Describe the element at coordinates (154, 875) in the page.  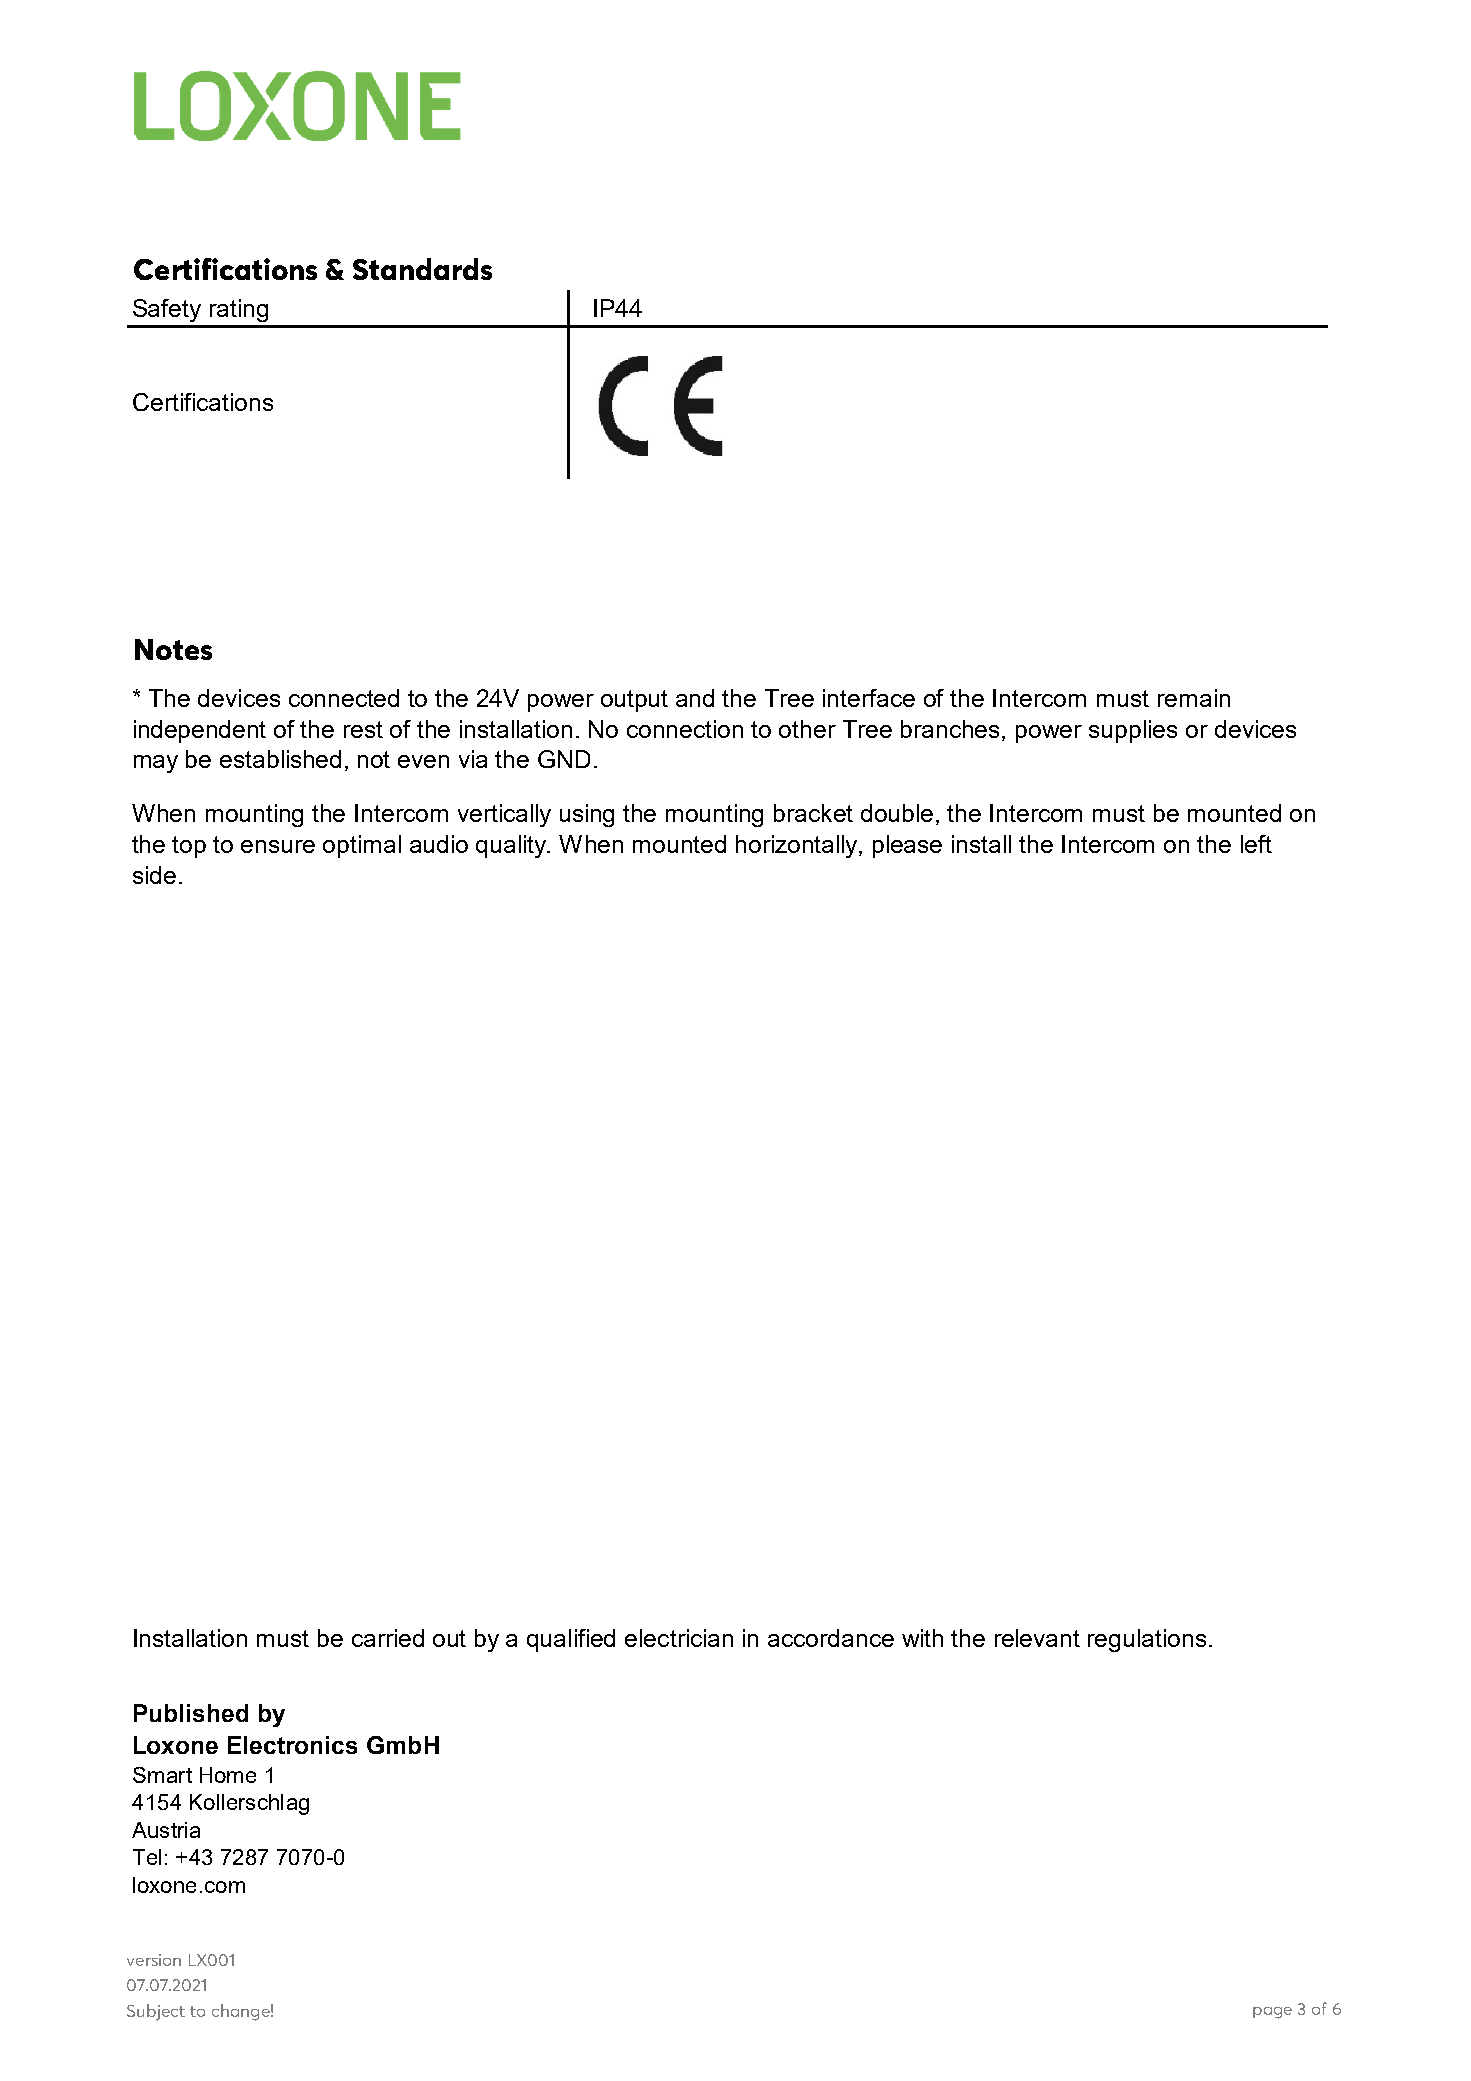
I see `side` at that location.
